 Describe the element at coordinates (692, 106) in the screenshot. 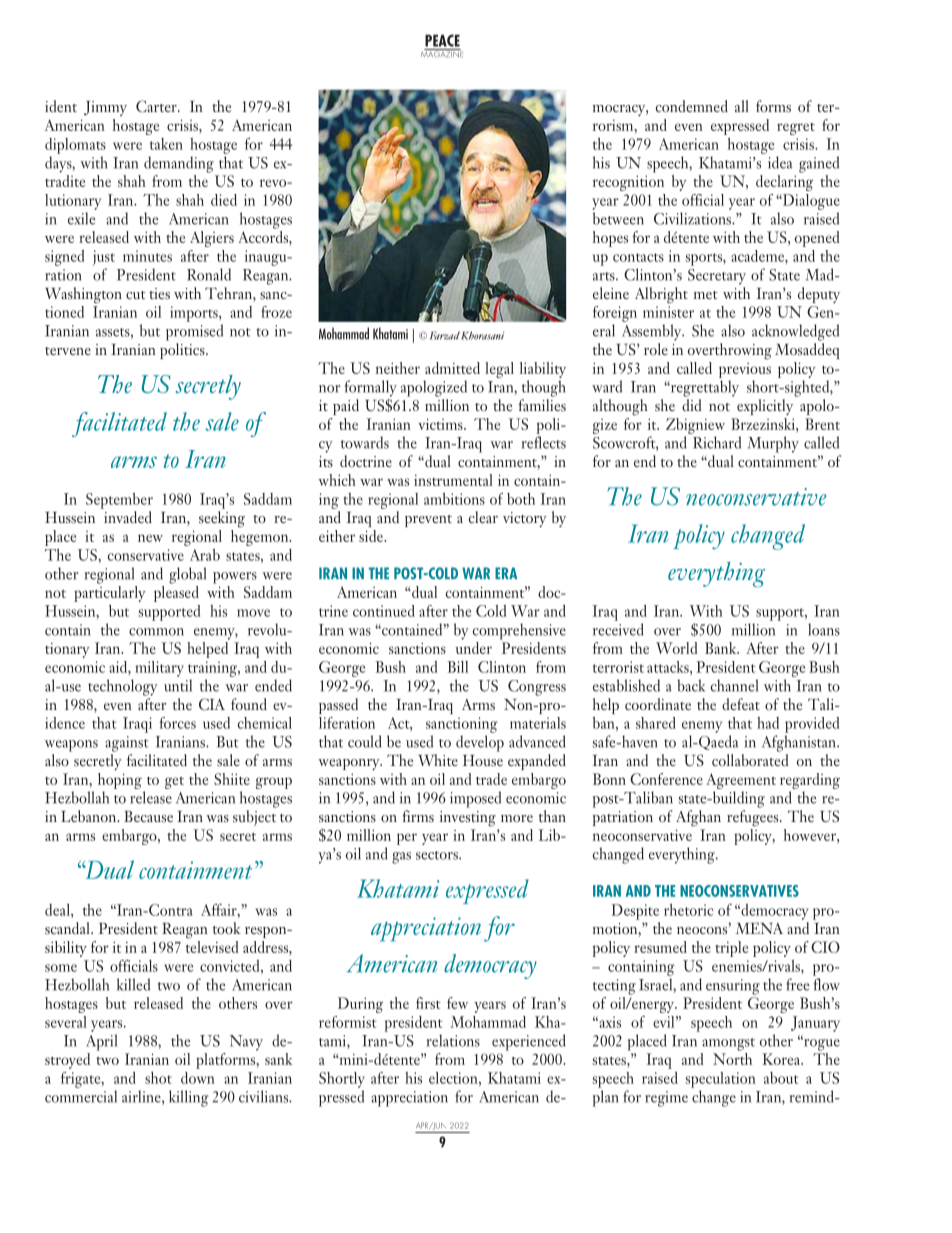

I see `condemned` at that location.
